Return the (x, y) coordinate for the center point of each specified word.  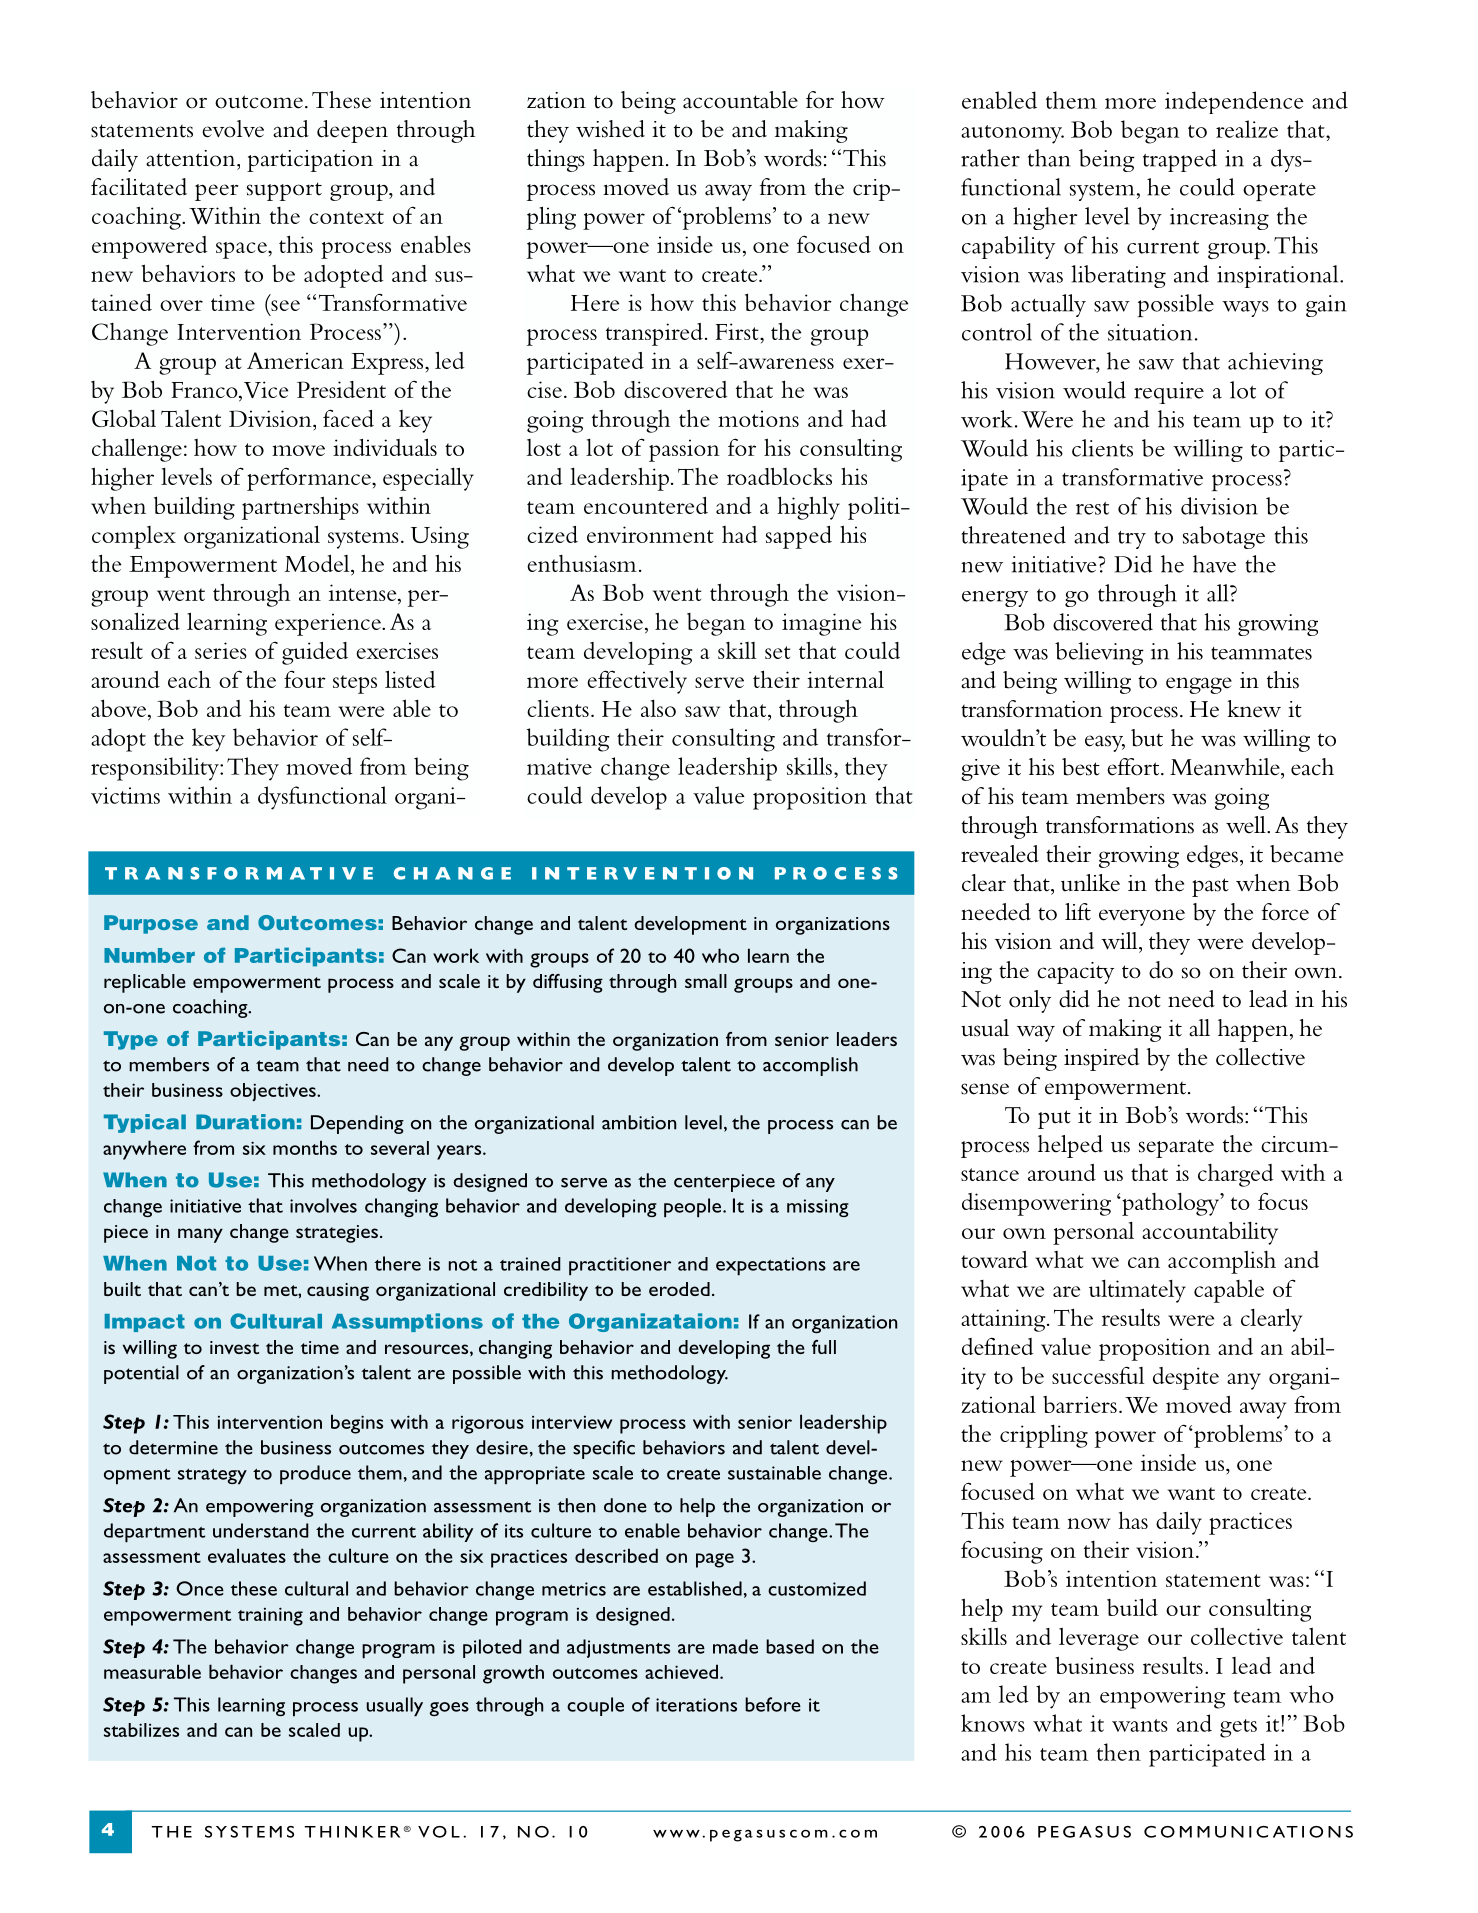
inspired (1101, 1059)
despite (1186, 1378)
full (824, 1347)
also (658, 708)
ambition (639, 1122)
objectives (274, 1092)
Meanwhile (1226, 767)
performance (310, 479)
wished (610, 129)
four (305, 679)
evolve (233, 129)
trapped (1180, 160)
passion (684, 450)
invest (234, 1347)
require (1169, 393)
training (270, 1616)
